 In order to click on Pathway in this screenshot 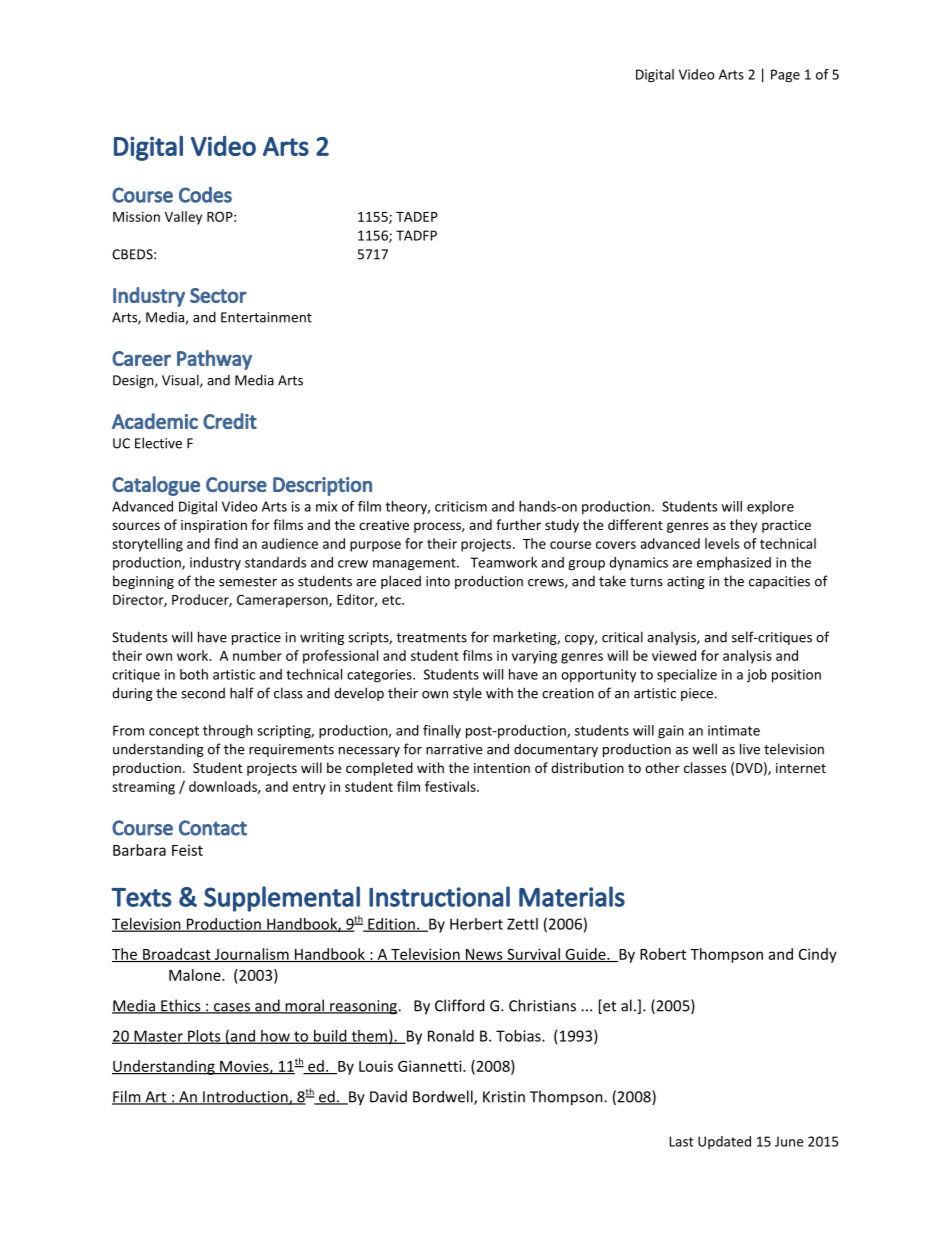, I will do `click(214, 360)`.
